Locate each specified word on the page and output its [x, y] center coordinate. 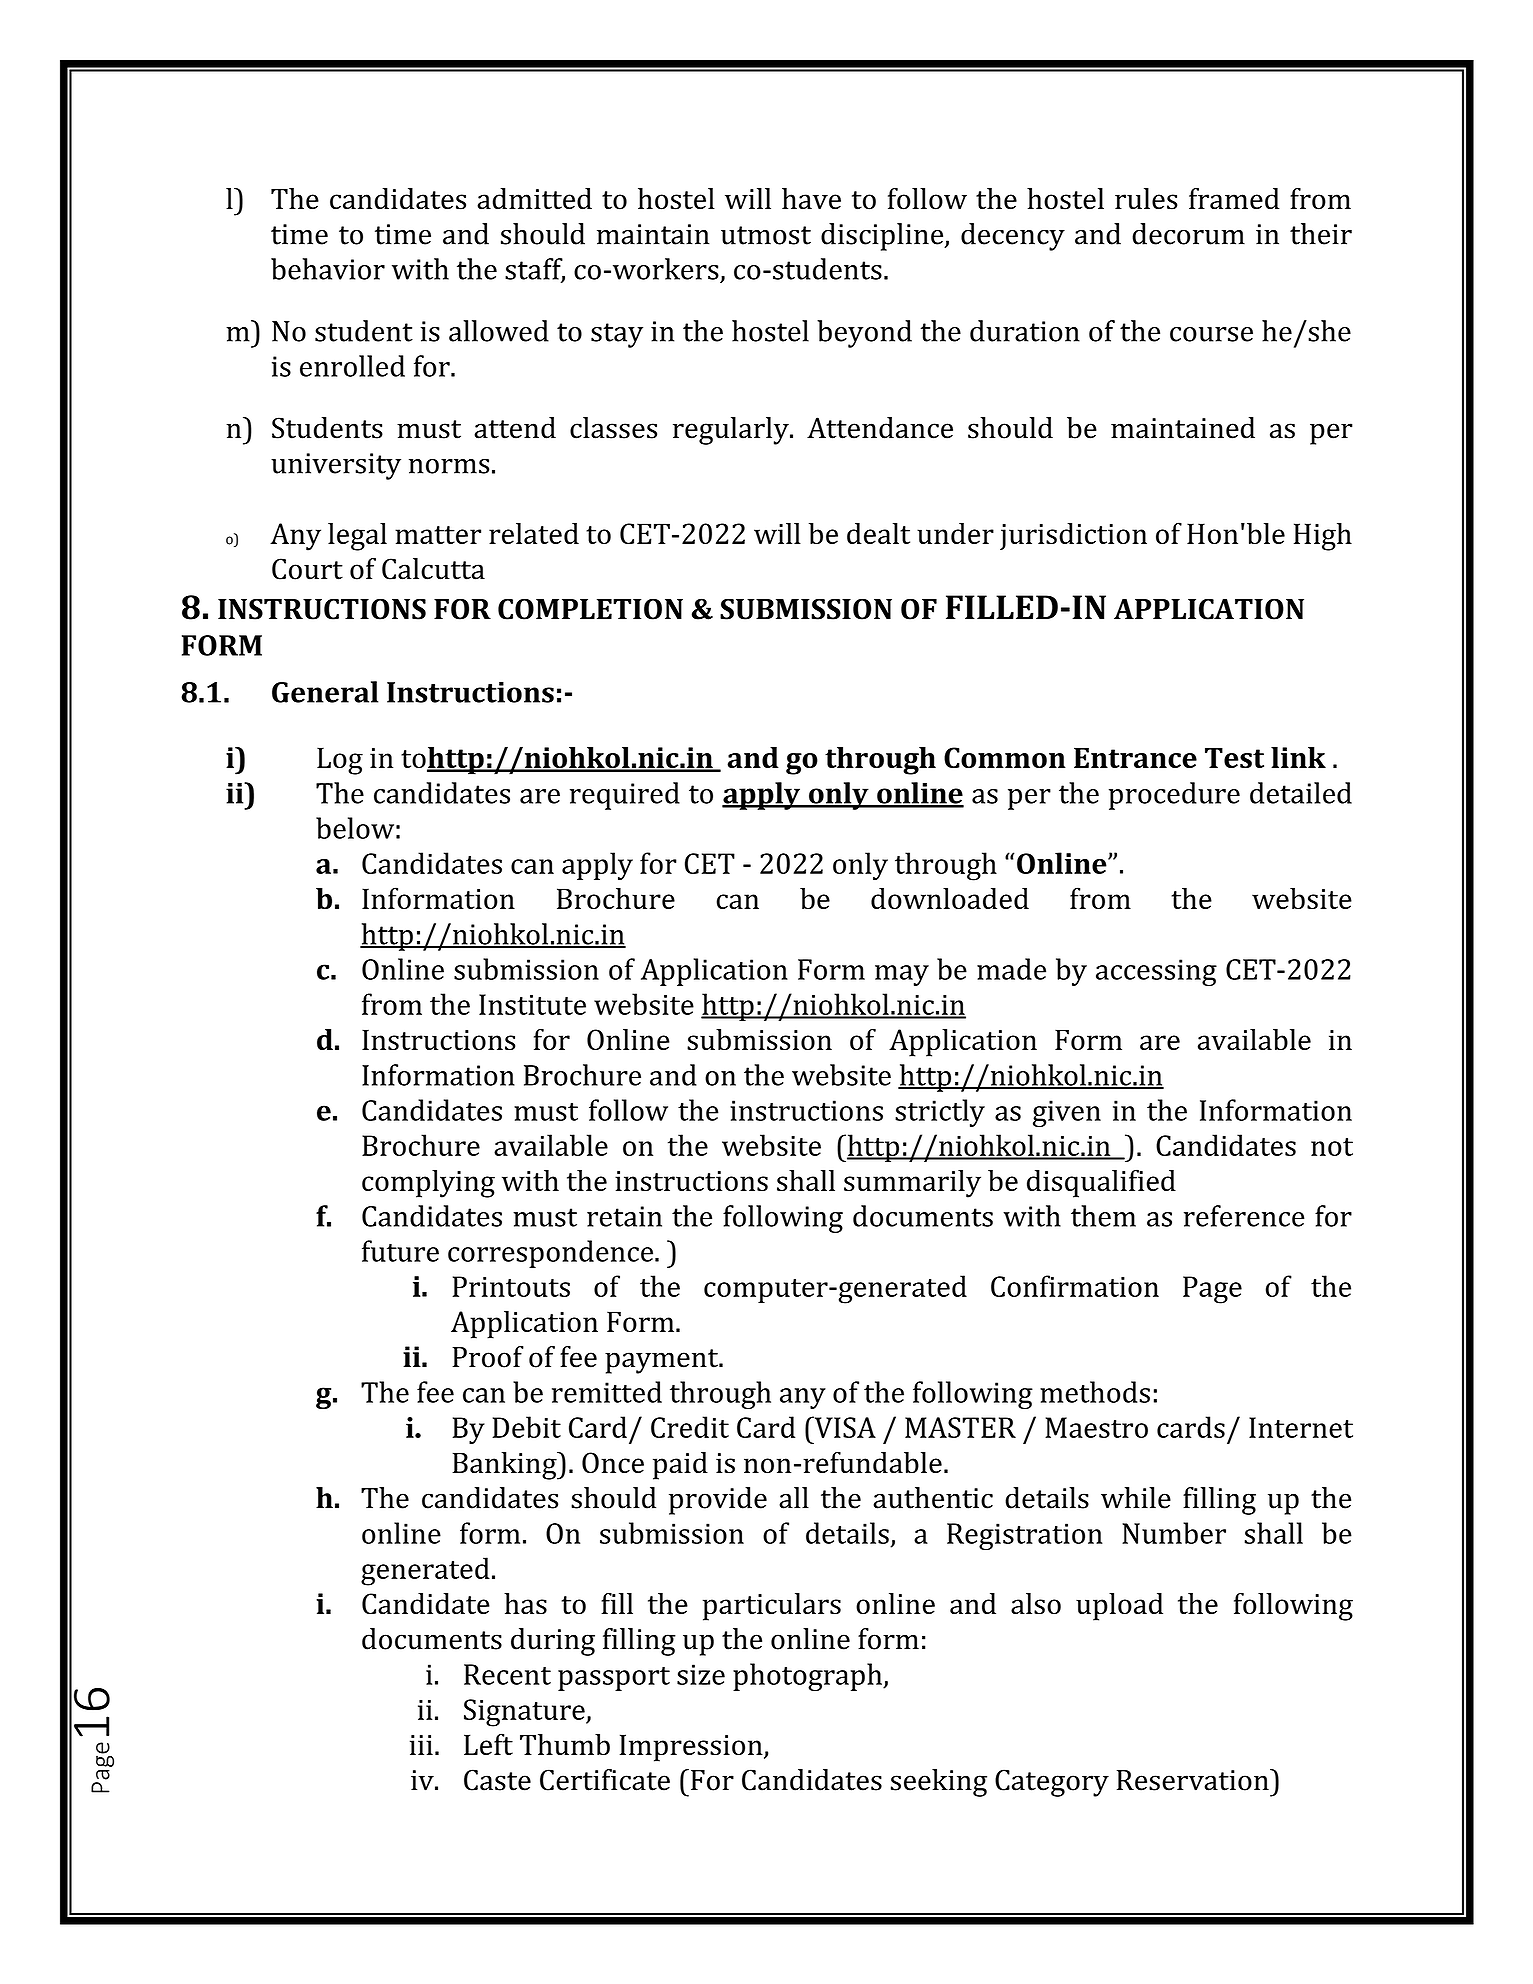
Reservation [1194, 1780]
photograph [808, 1677]
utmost [766, 235]
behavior [328, 269]
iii [421, 1745]
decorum [1188, 234]
